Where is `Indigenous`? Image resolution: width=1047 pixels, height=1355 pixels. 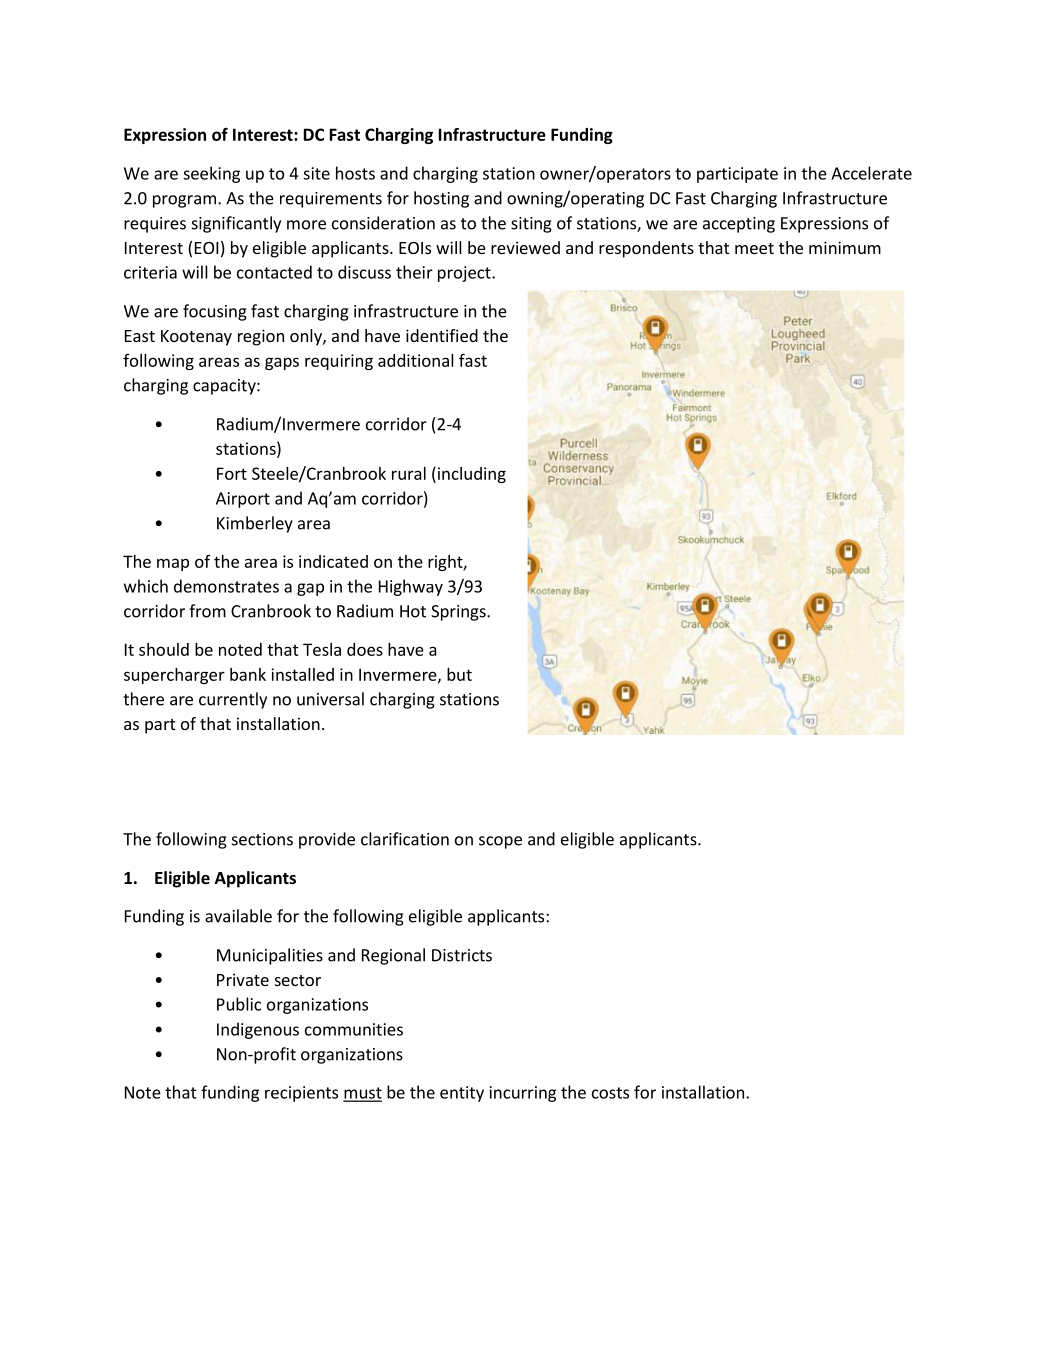 Indigenous is located at coordinates (258, 1030).
